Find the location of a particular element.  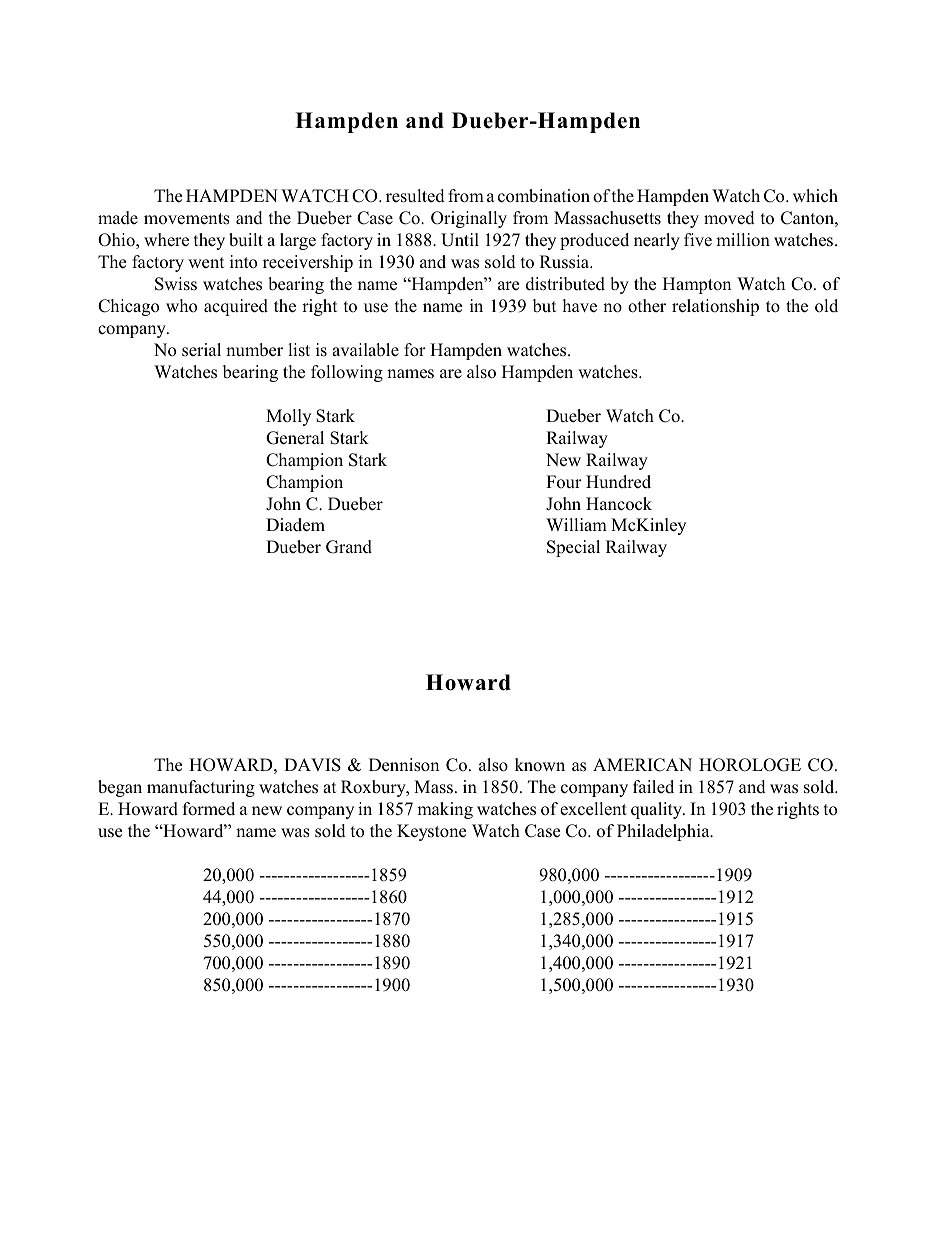

movements is located at coordinates (187, 219).
